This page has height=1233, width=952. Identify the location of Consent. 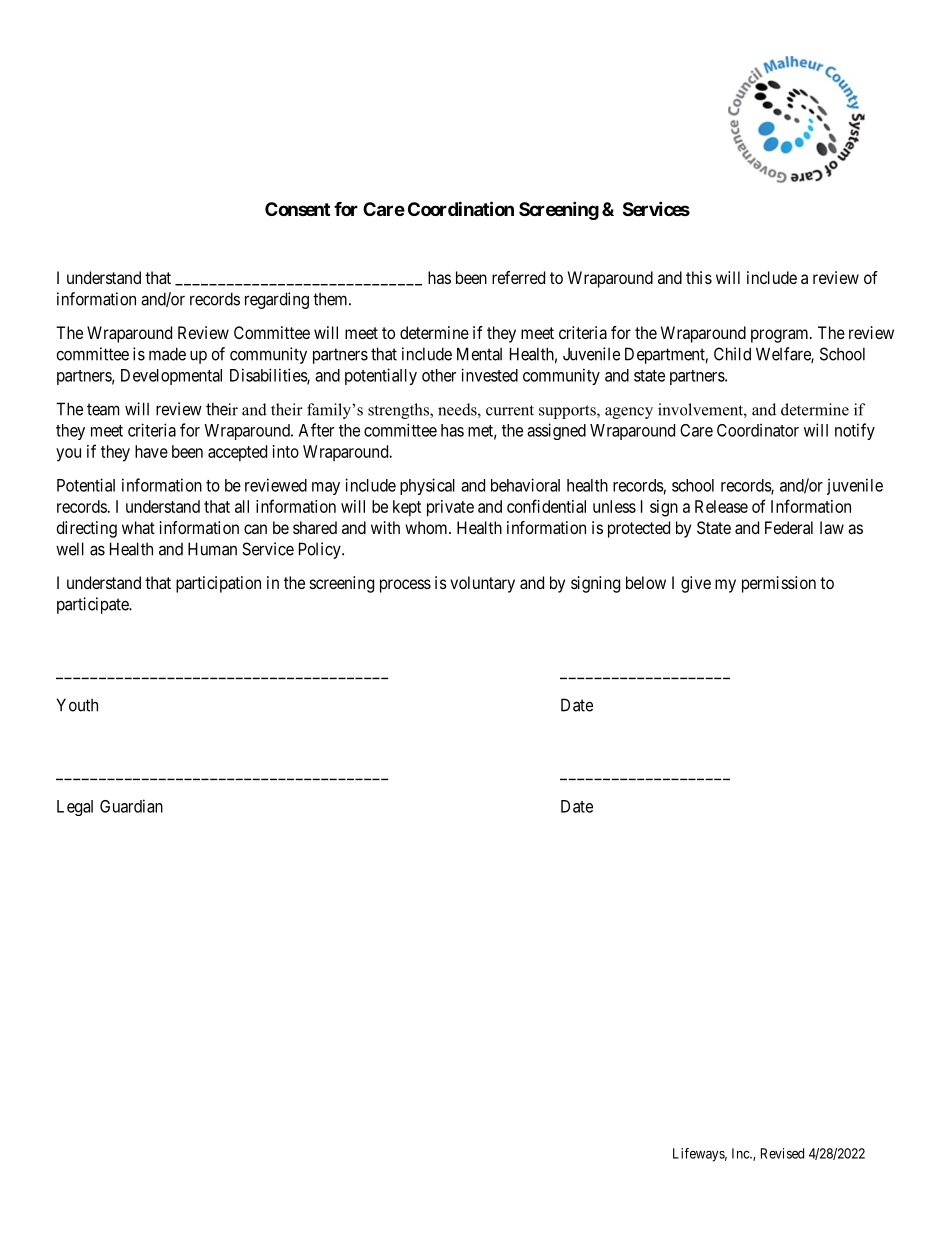
(297, 209).
